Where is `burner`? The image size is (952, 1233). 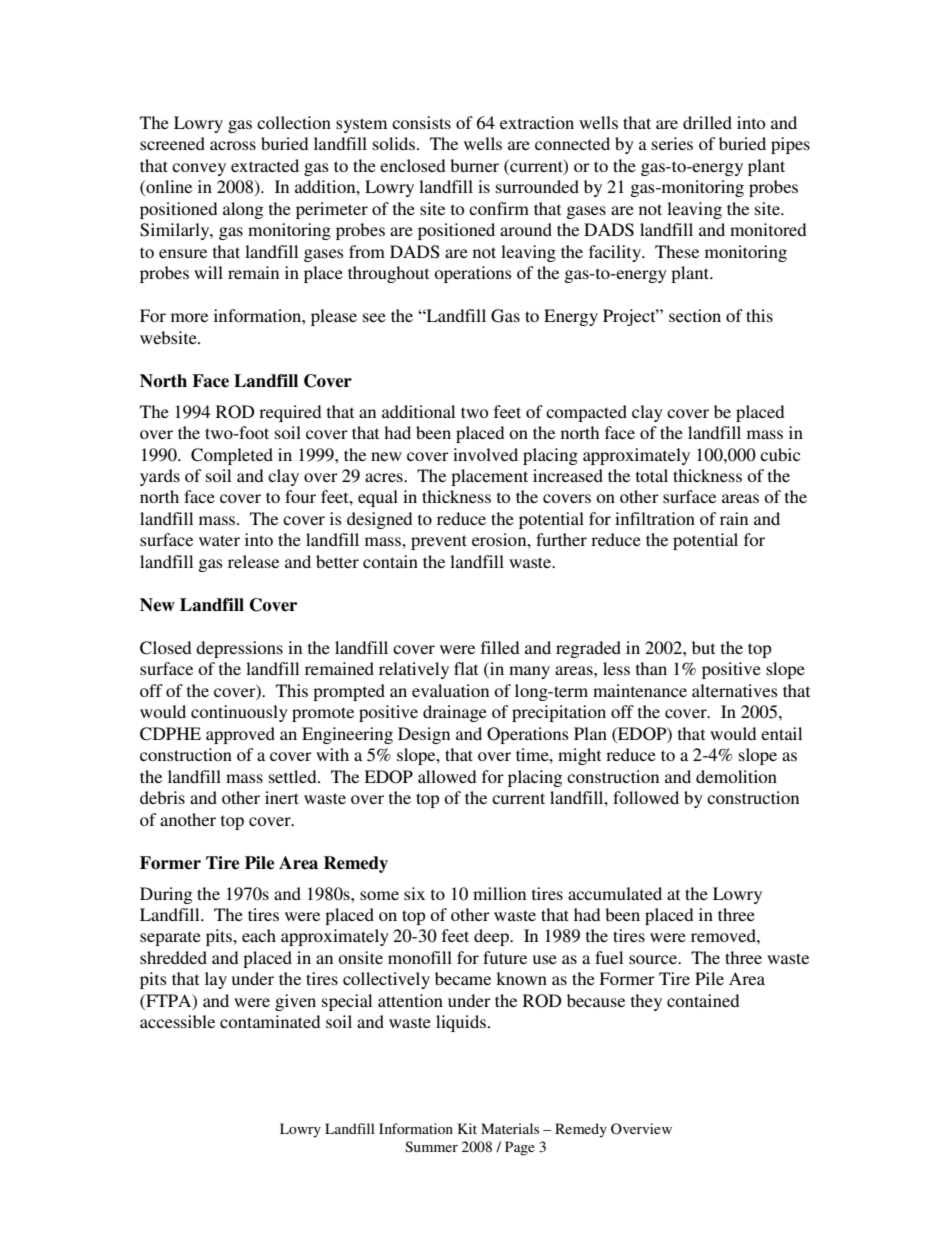 burner is located at coordinates (474, 165).
